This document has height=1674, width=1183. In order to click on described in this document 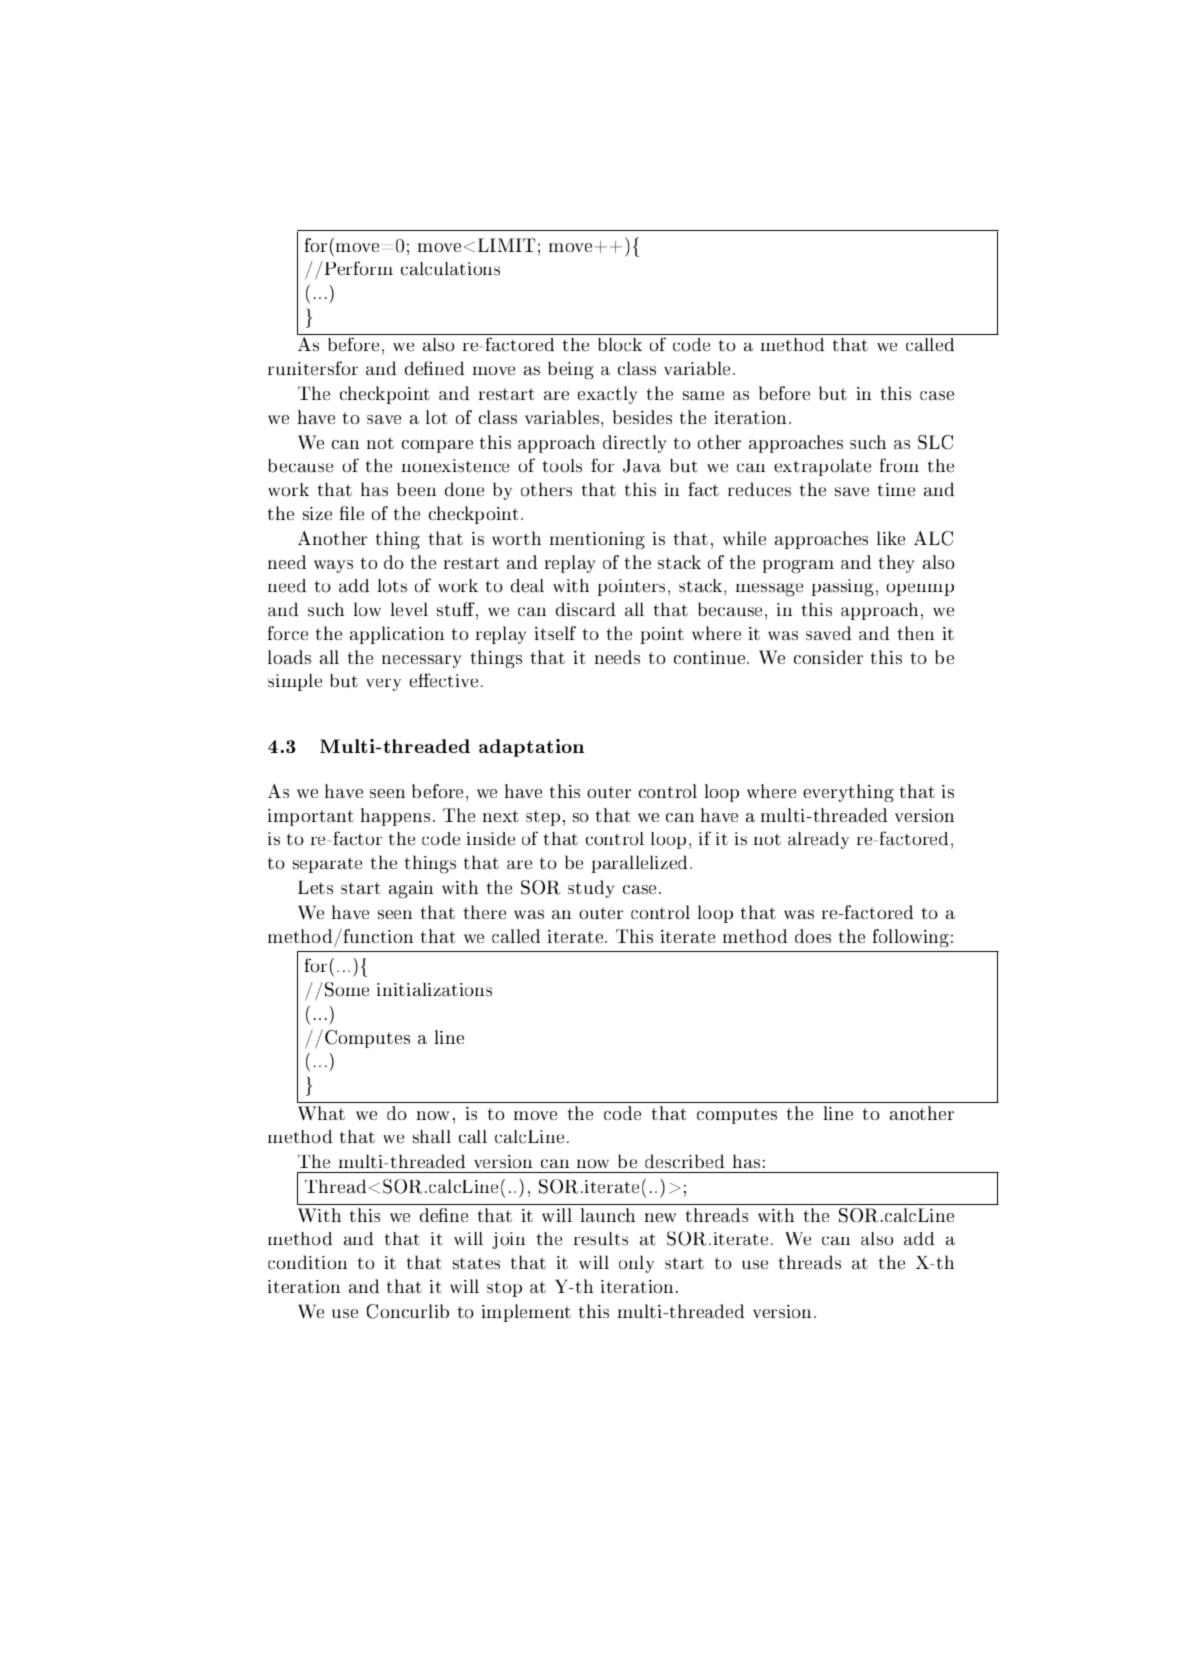, I will do `click(684, 1161)`.
